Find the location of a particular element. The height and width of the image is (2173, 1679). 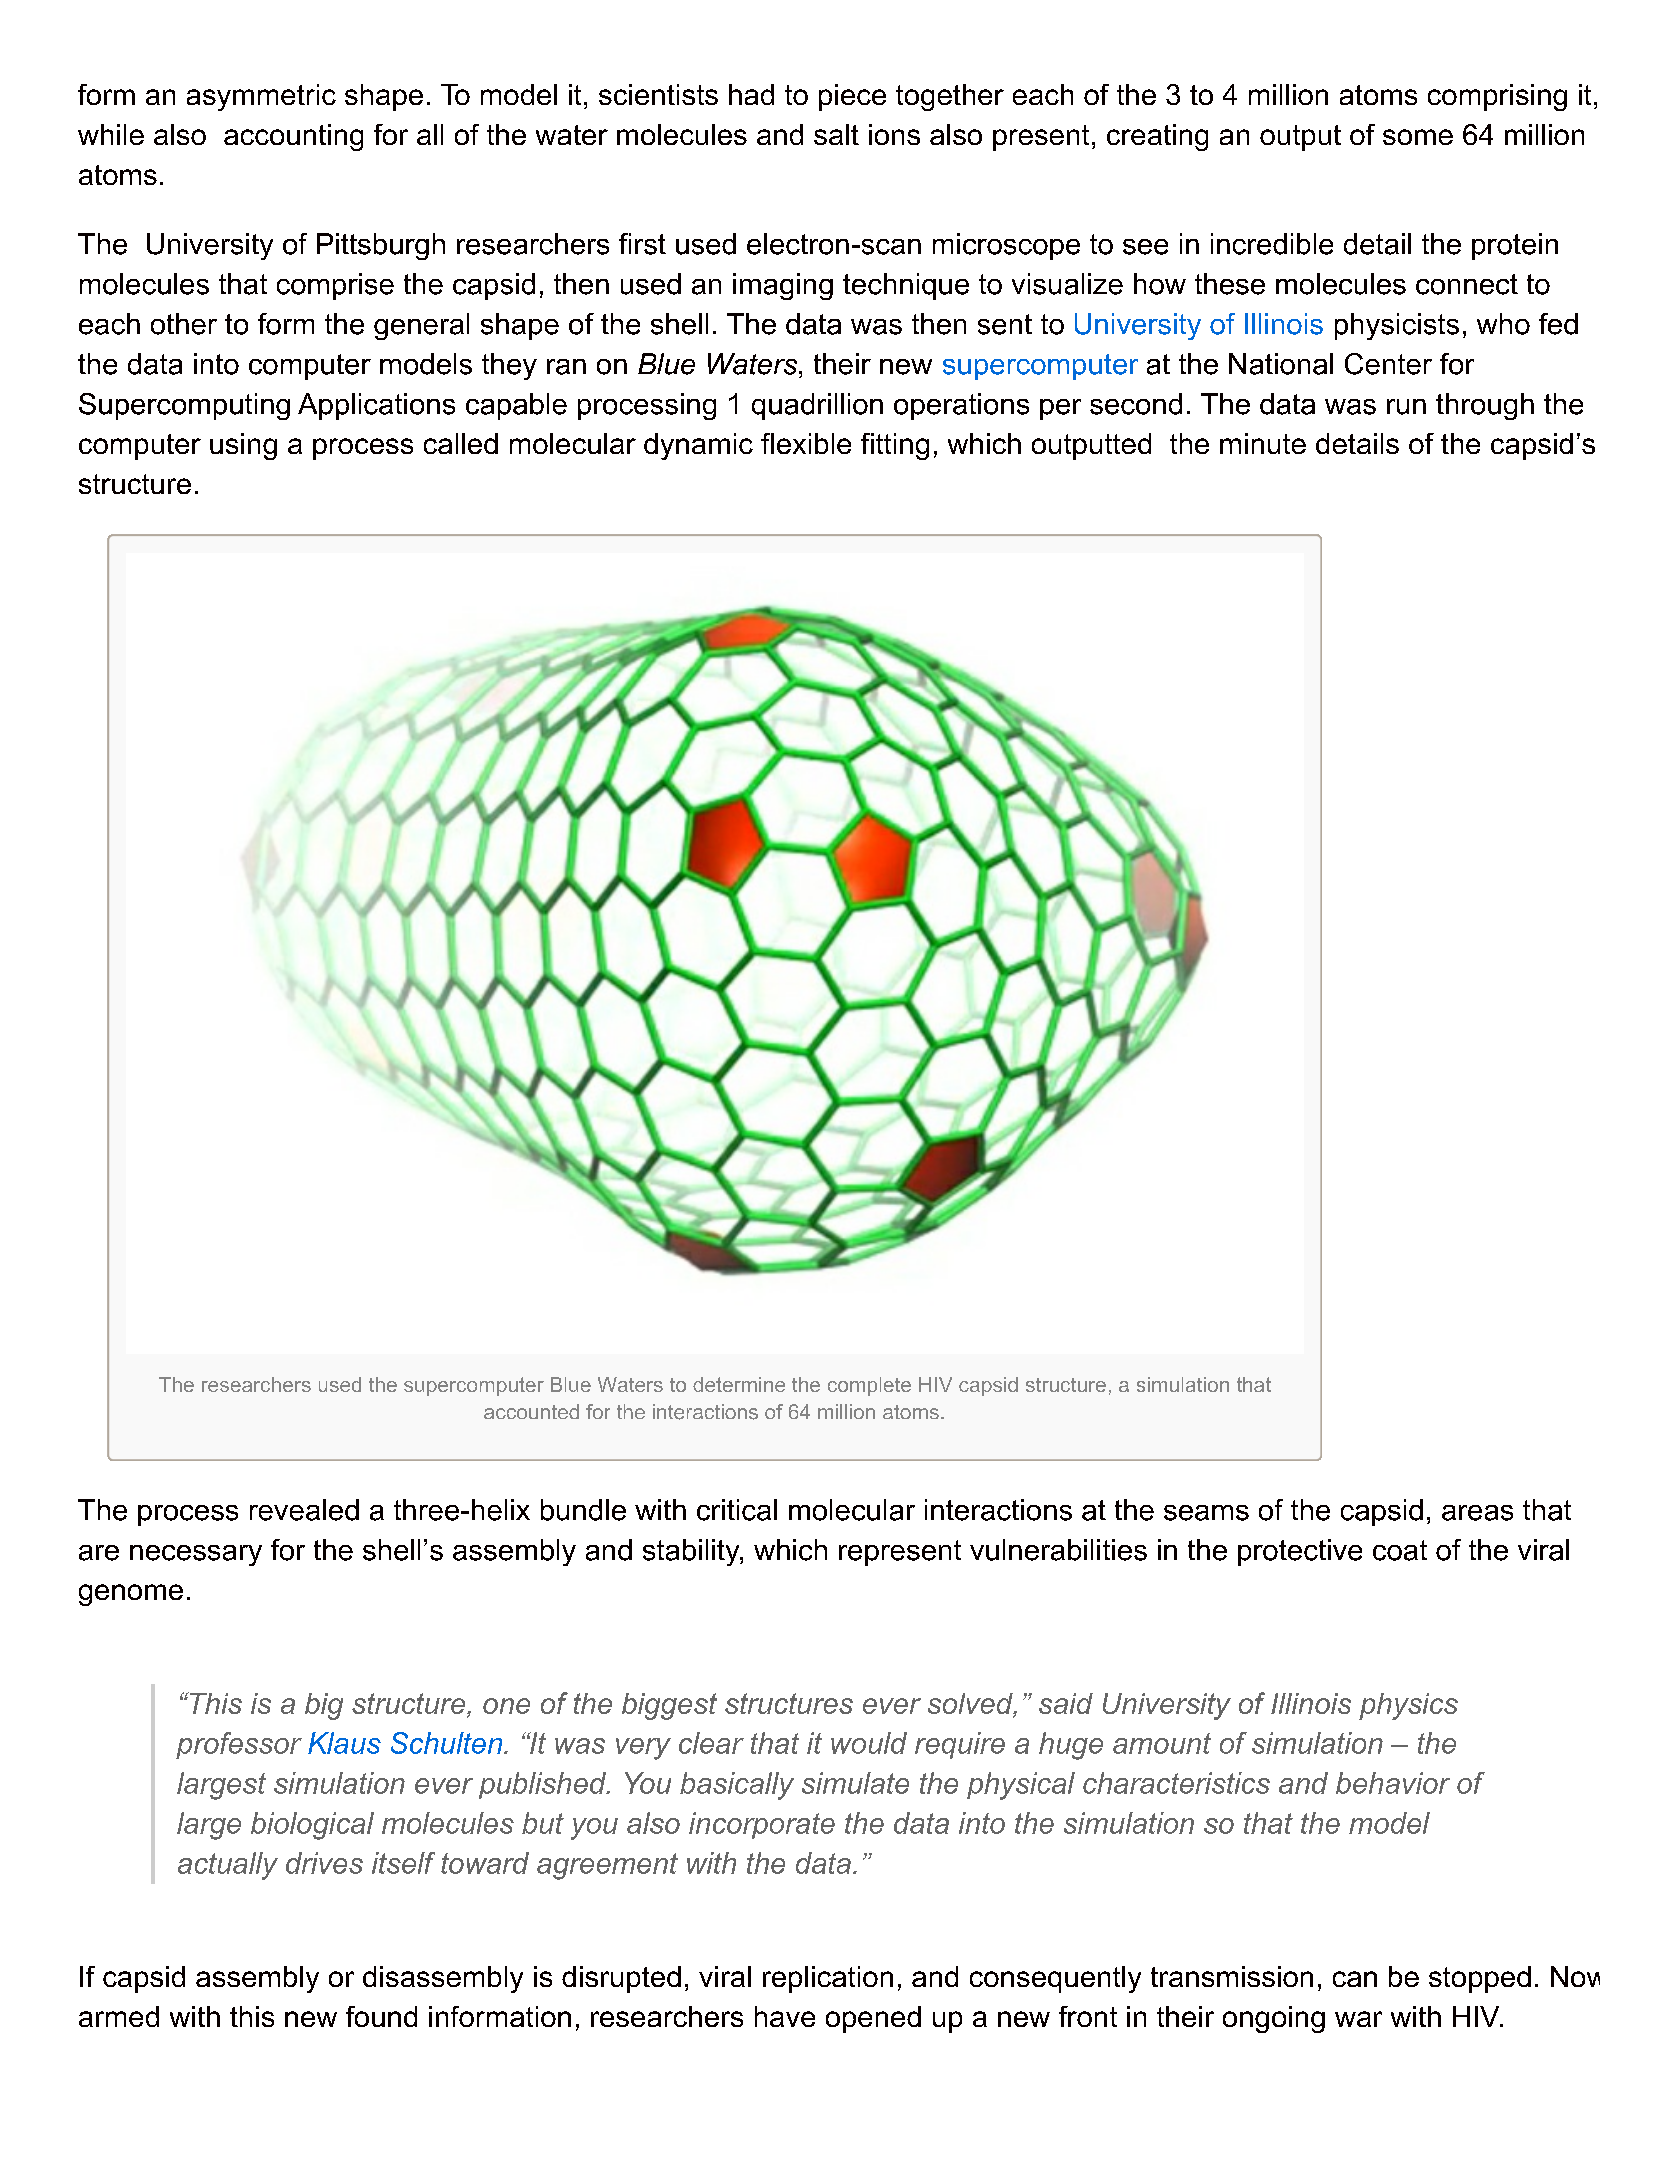

minute is located at coordinates (1263, 443).
